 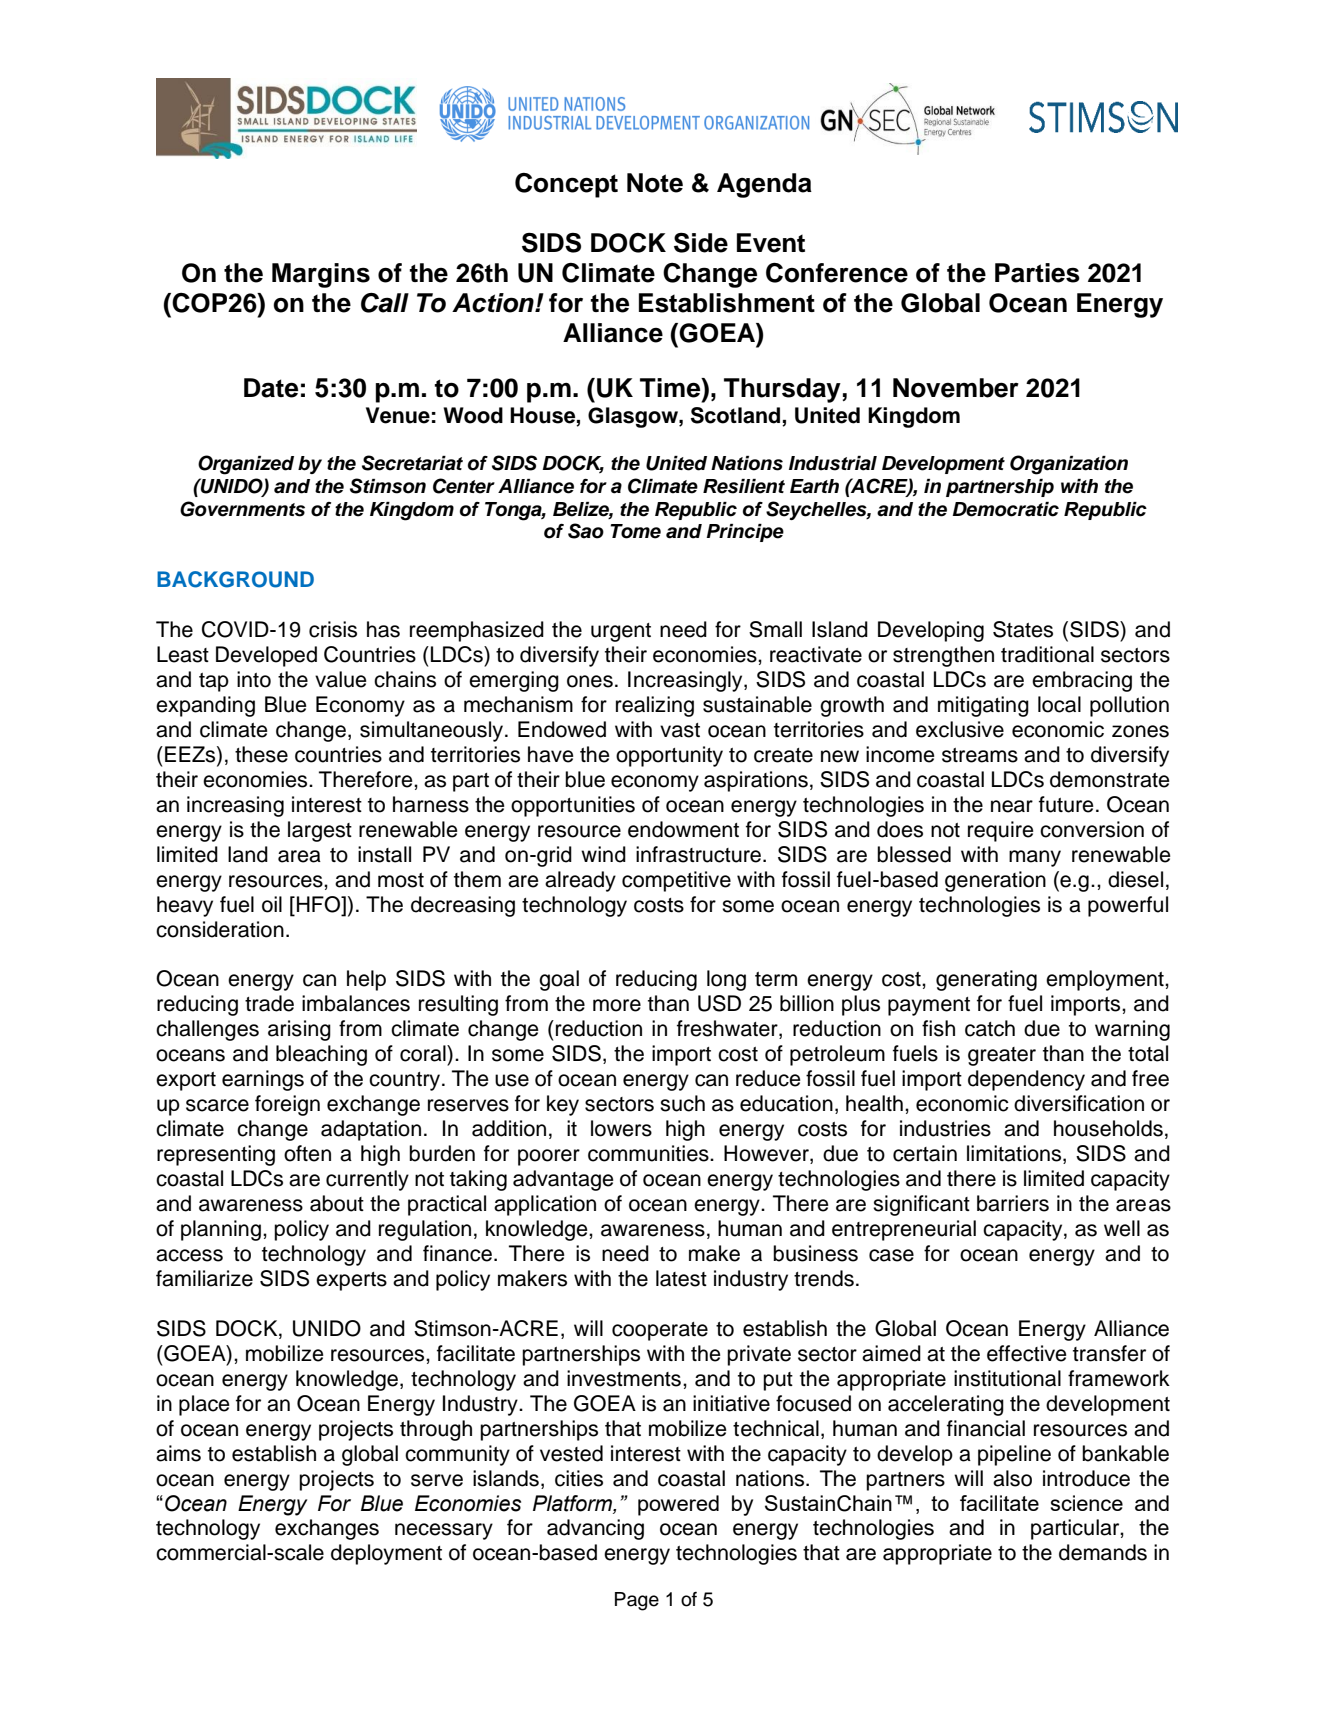 What do you see at coordinates (272, 904) in the screenshot?
I see `oil` at bounding box center [272, 904].
